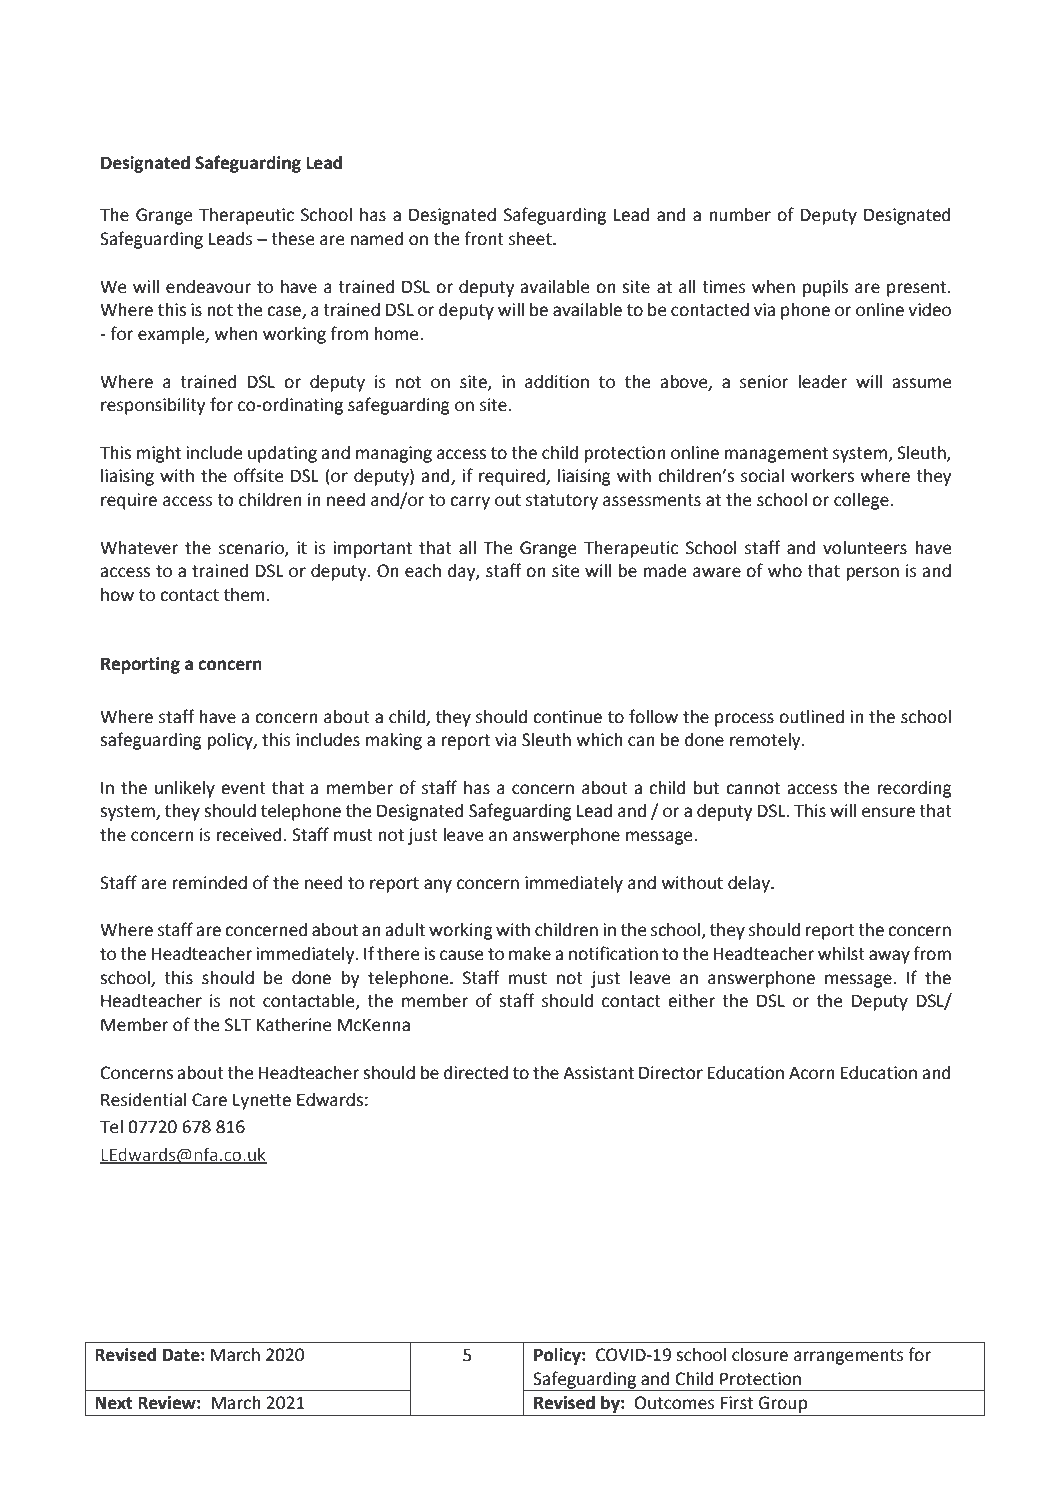 This screenshot has width=1052, height=1488. What do you see at coordinates (562, 502) in the screenshot?
I see `statutory` at bounding box center [562, 502].
